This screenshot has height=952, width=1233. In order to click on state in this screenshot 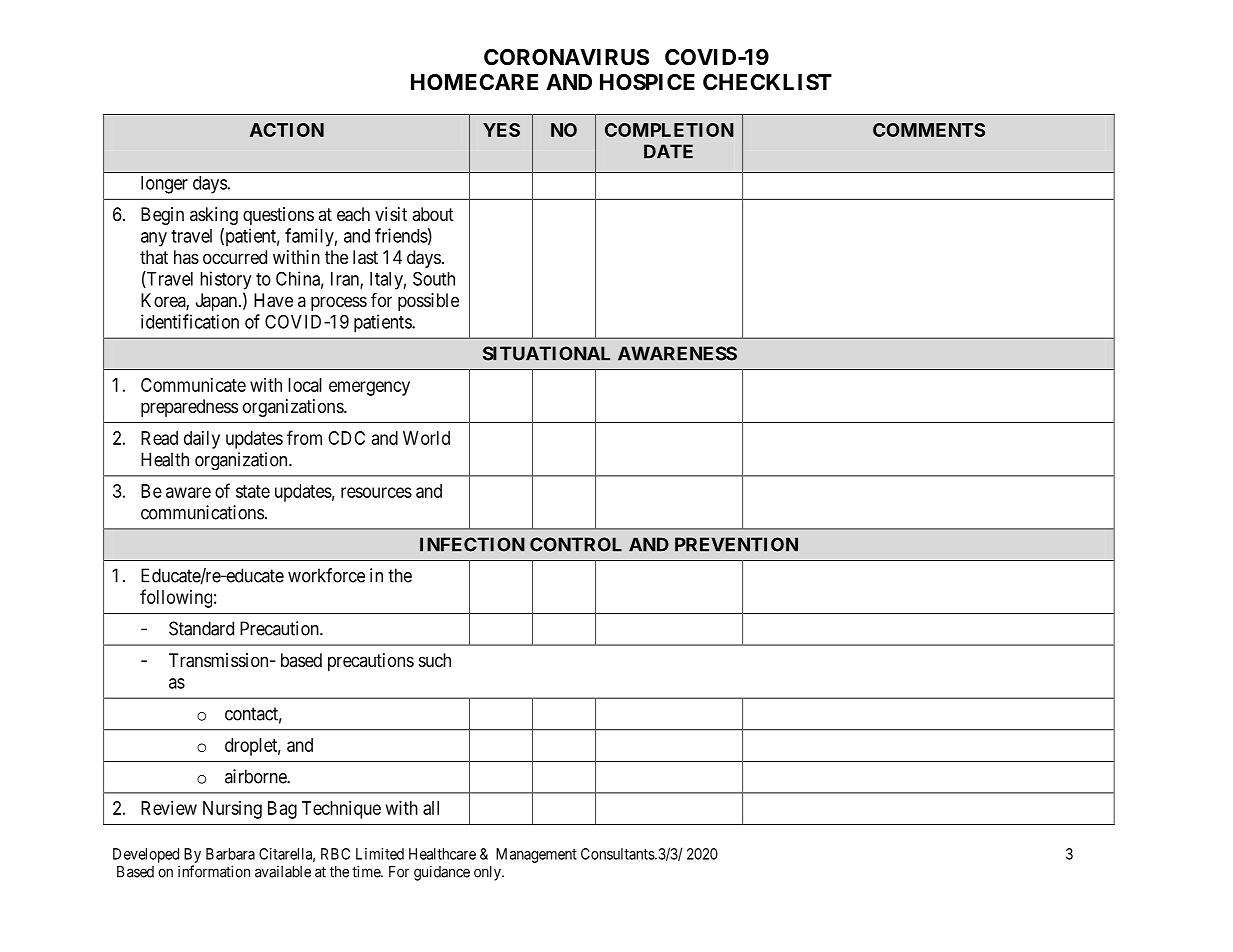, I will do `click(253, 491)`.
